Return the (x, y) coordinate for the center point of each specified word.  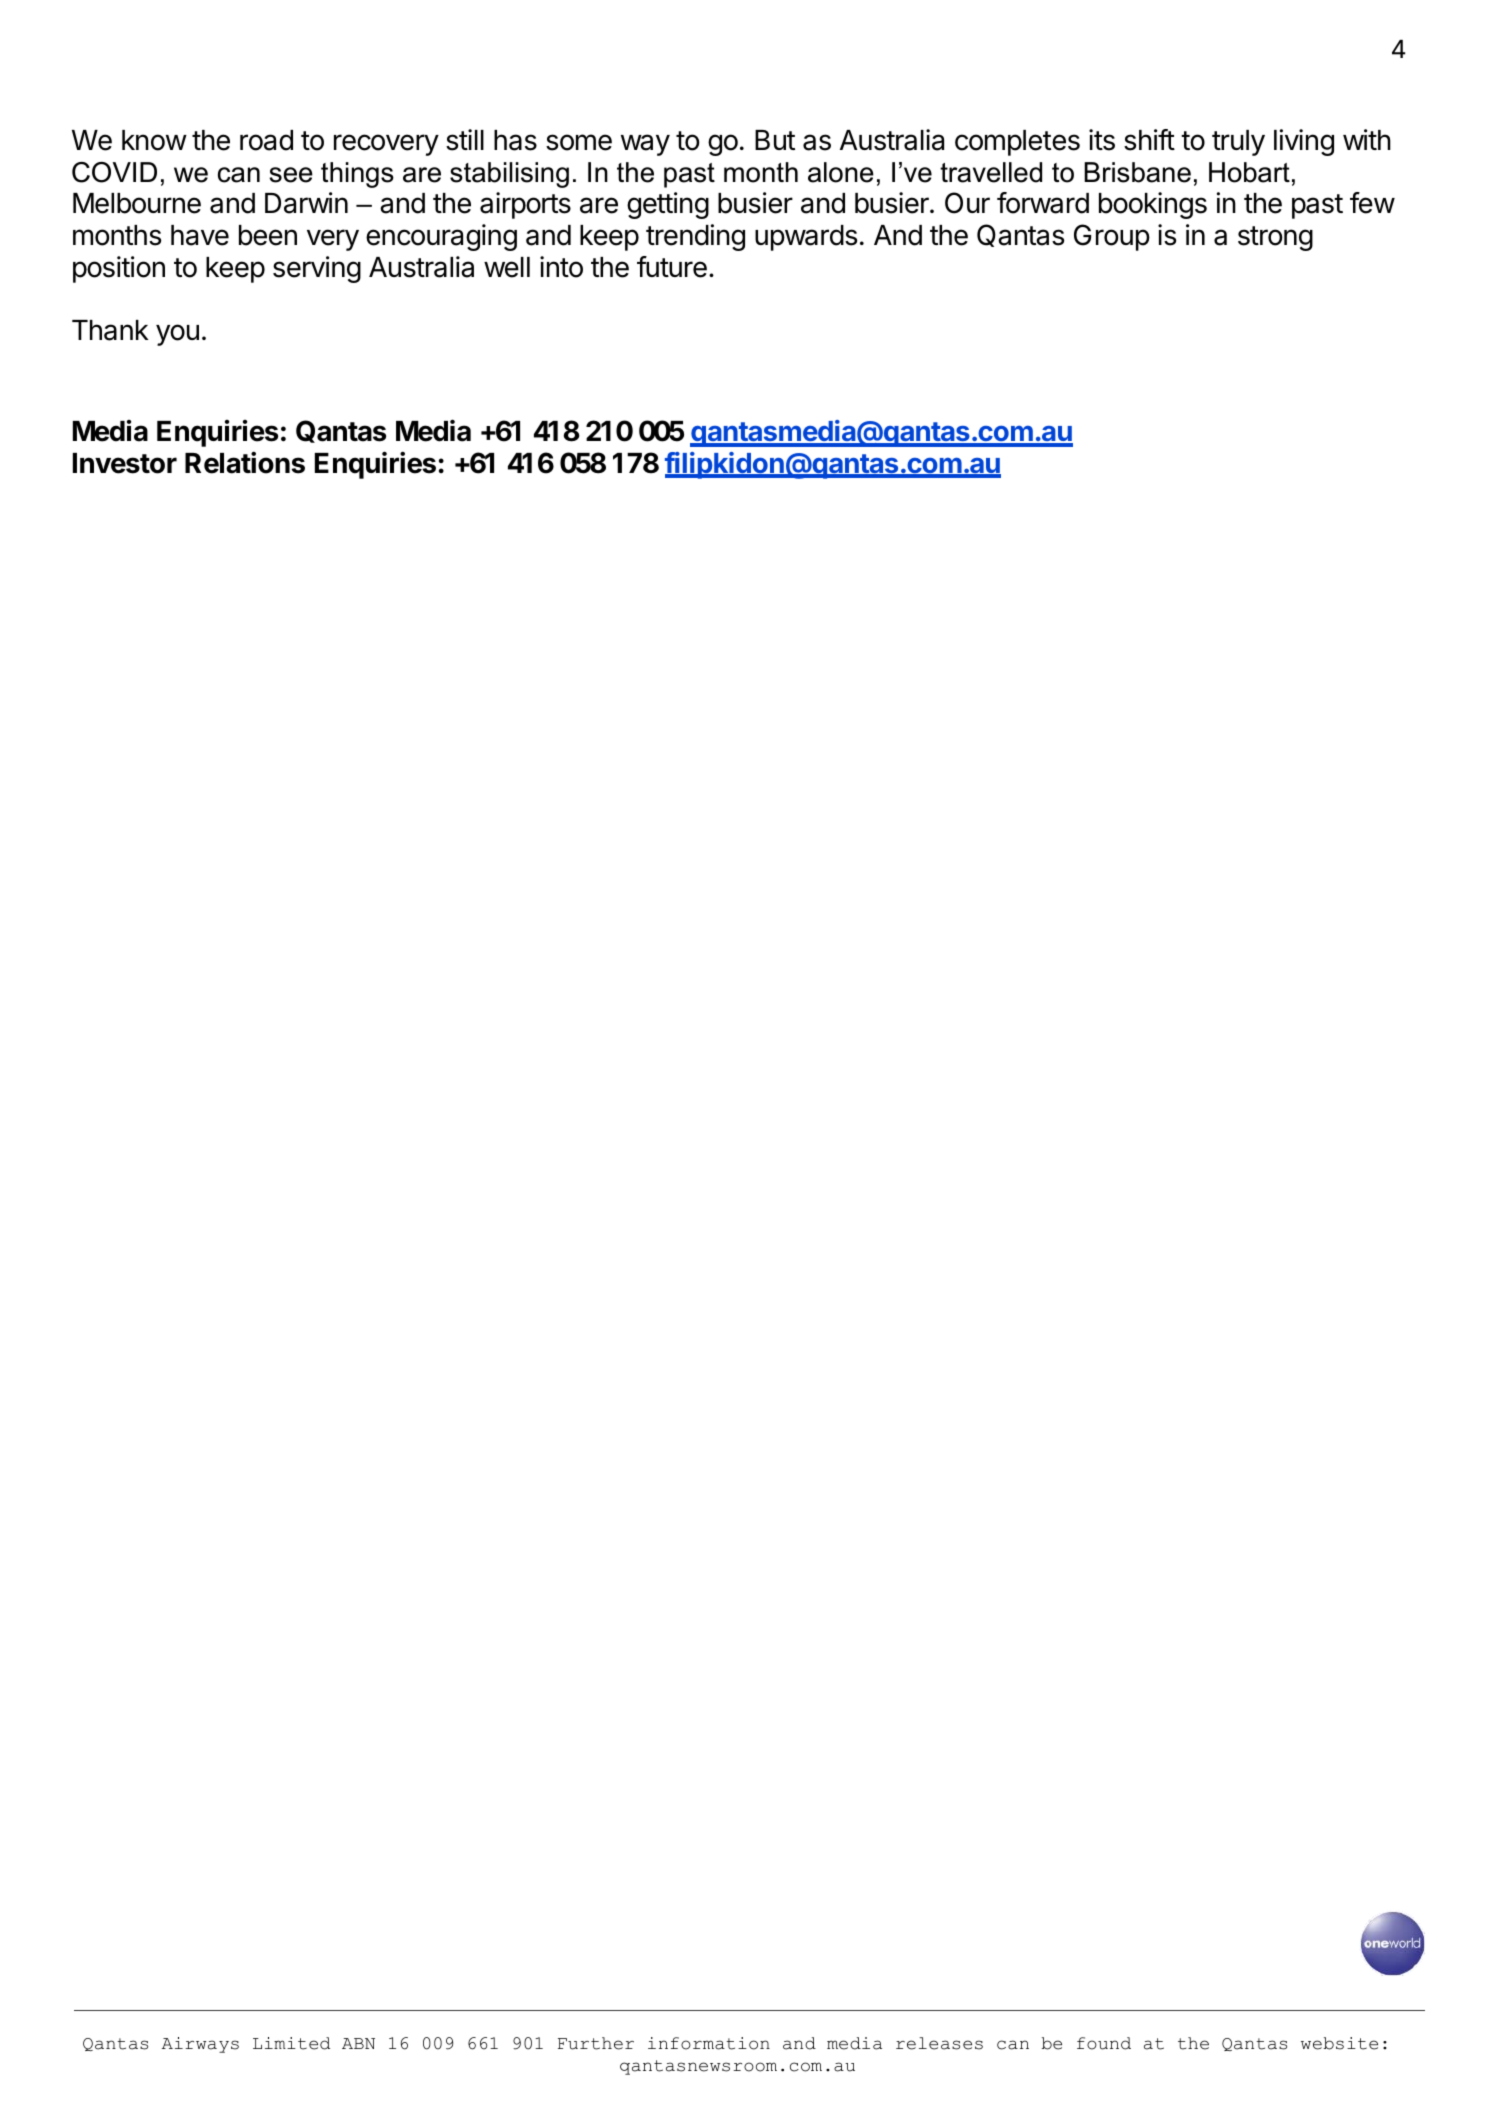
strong (1275, 238)
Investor (125, 463)
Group (1112, 237)
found (1104, 2043)
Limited (291, 2043)
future (672, 267)
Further (596, 2043)
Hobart (1249, 172)
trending (695, 237)
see (291, 175)
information (709, 2043)
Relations (245, 462)
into (561, 267)
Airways (200, 2045)
